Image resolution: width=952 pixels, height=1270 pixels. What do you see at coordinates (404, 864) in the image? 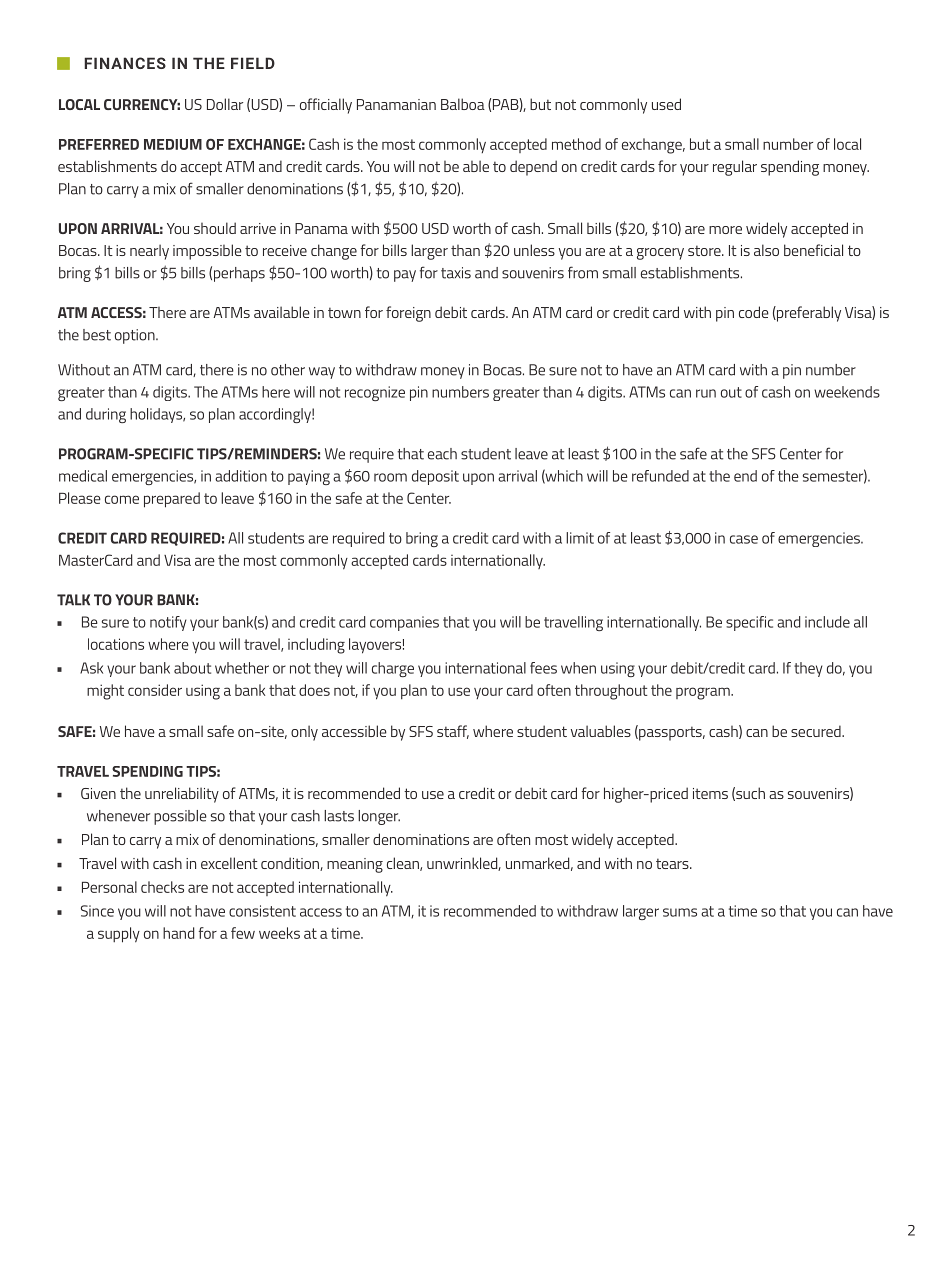
I see `clean` at bounding box center [404, 864].
